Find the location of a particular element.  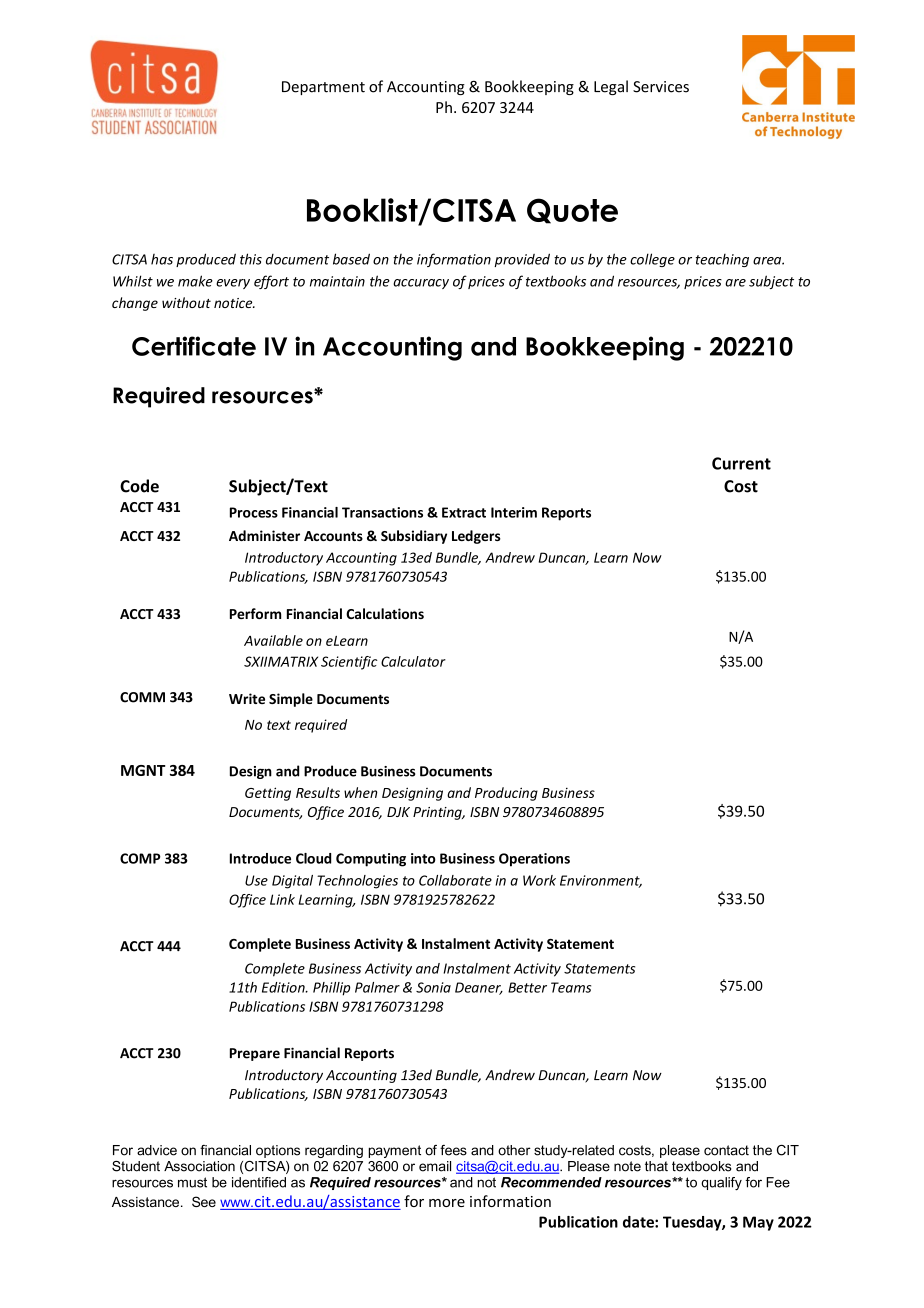

Edition is located at coordinates (284, 987).
